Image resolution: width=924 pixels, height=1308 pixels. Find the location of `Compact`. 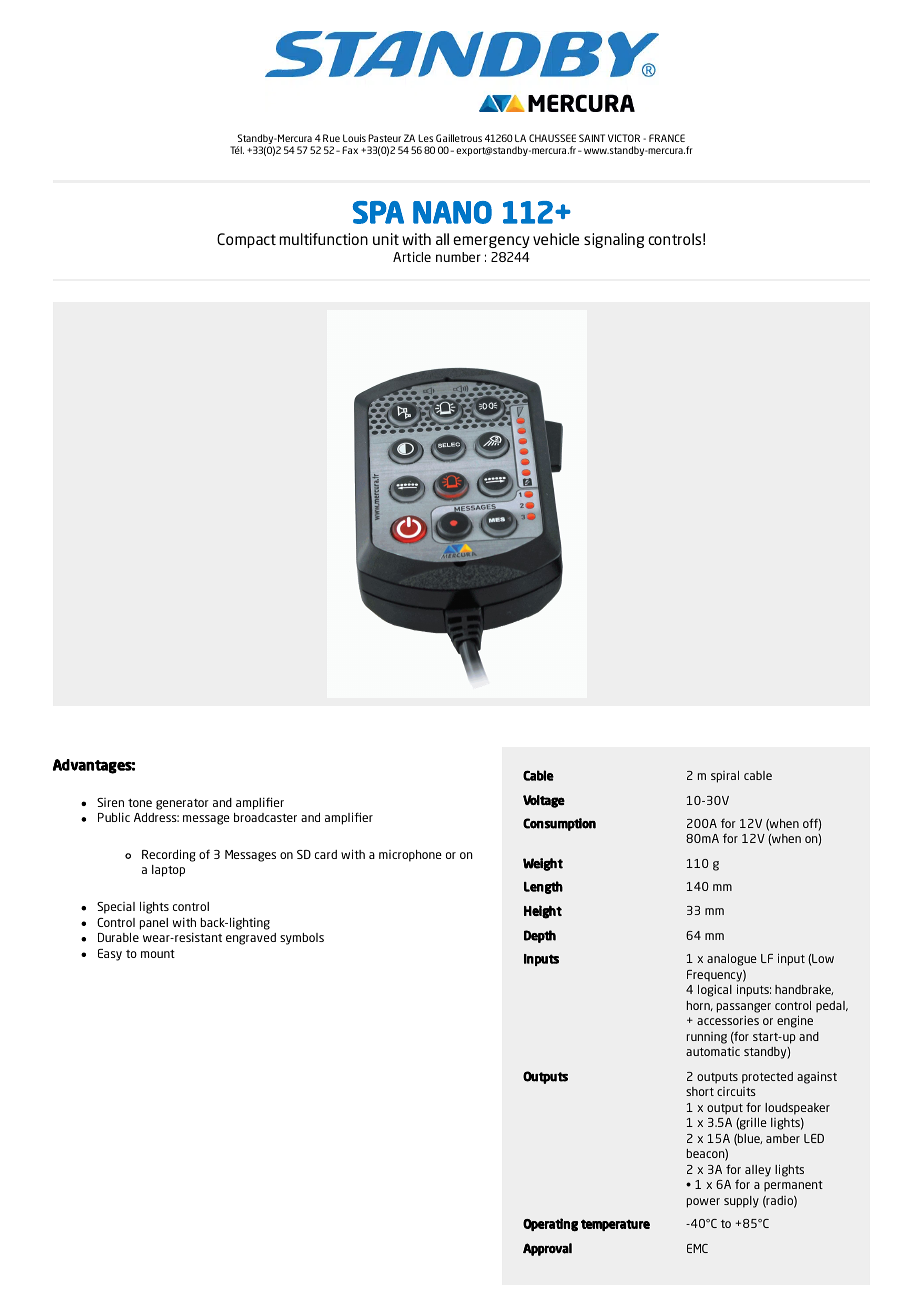

Compact is located at coordinates (246, 240).
